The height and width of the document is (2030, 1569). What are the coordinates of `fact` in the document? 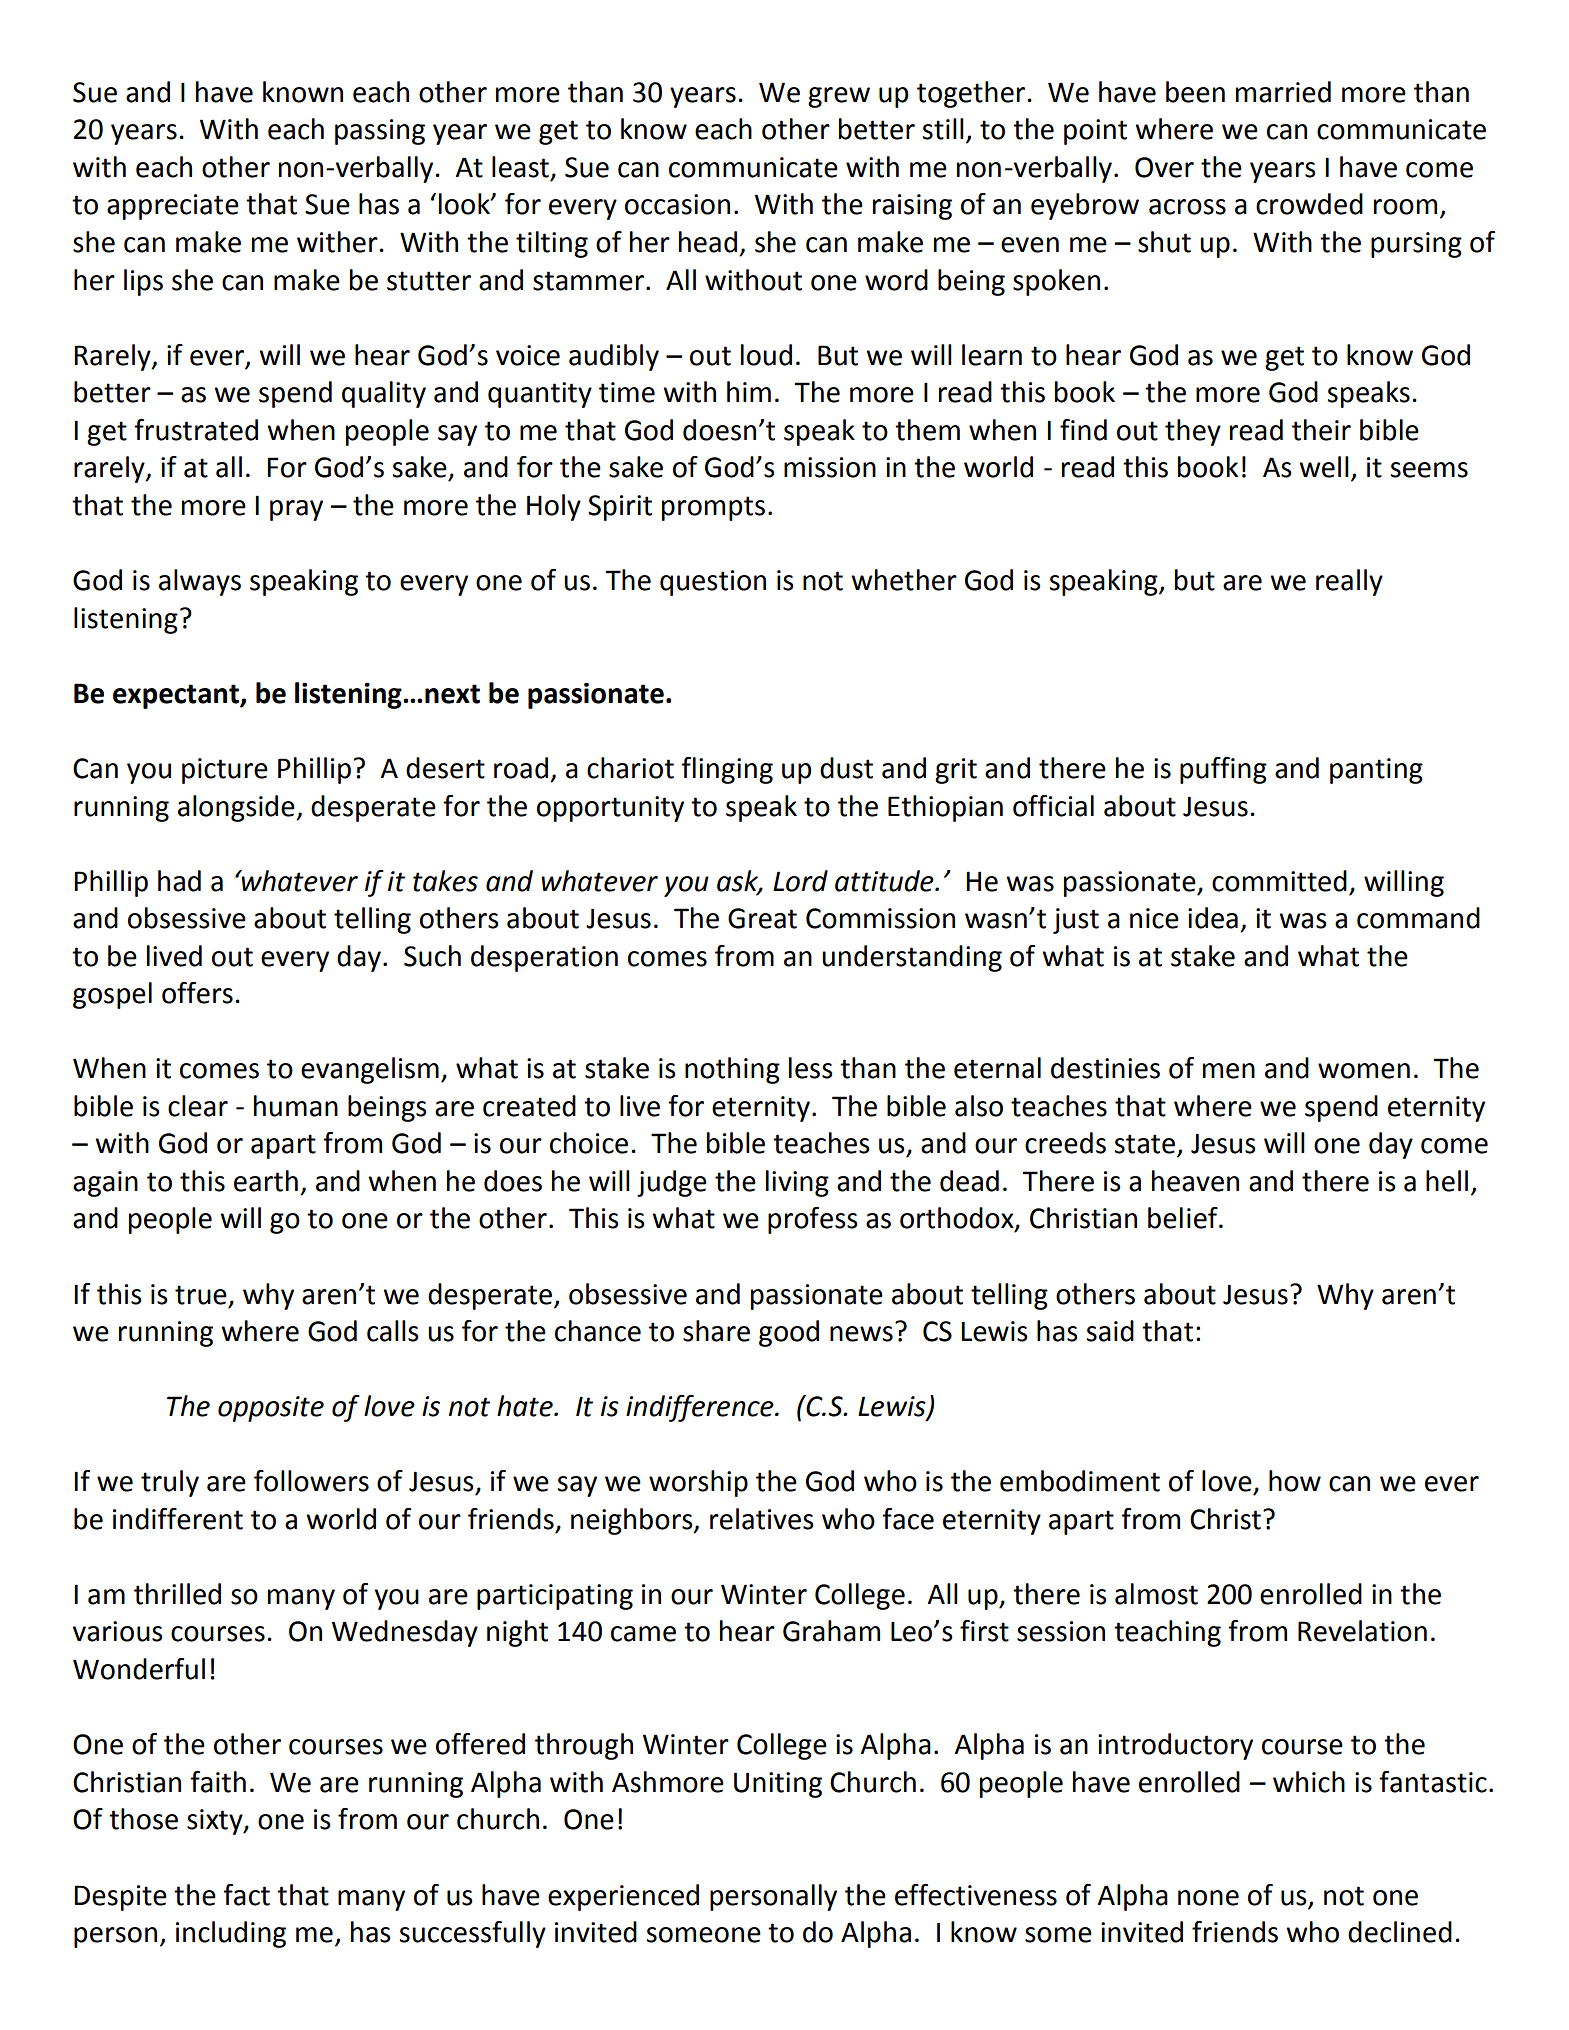 It's located at (246, 1895).
